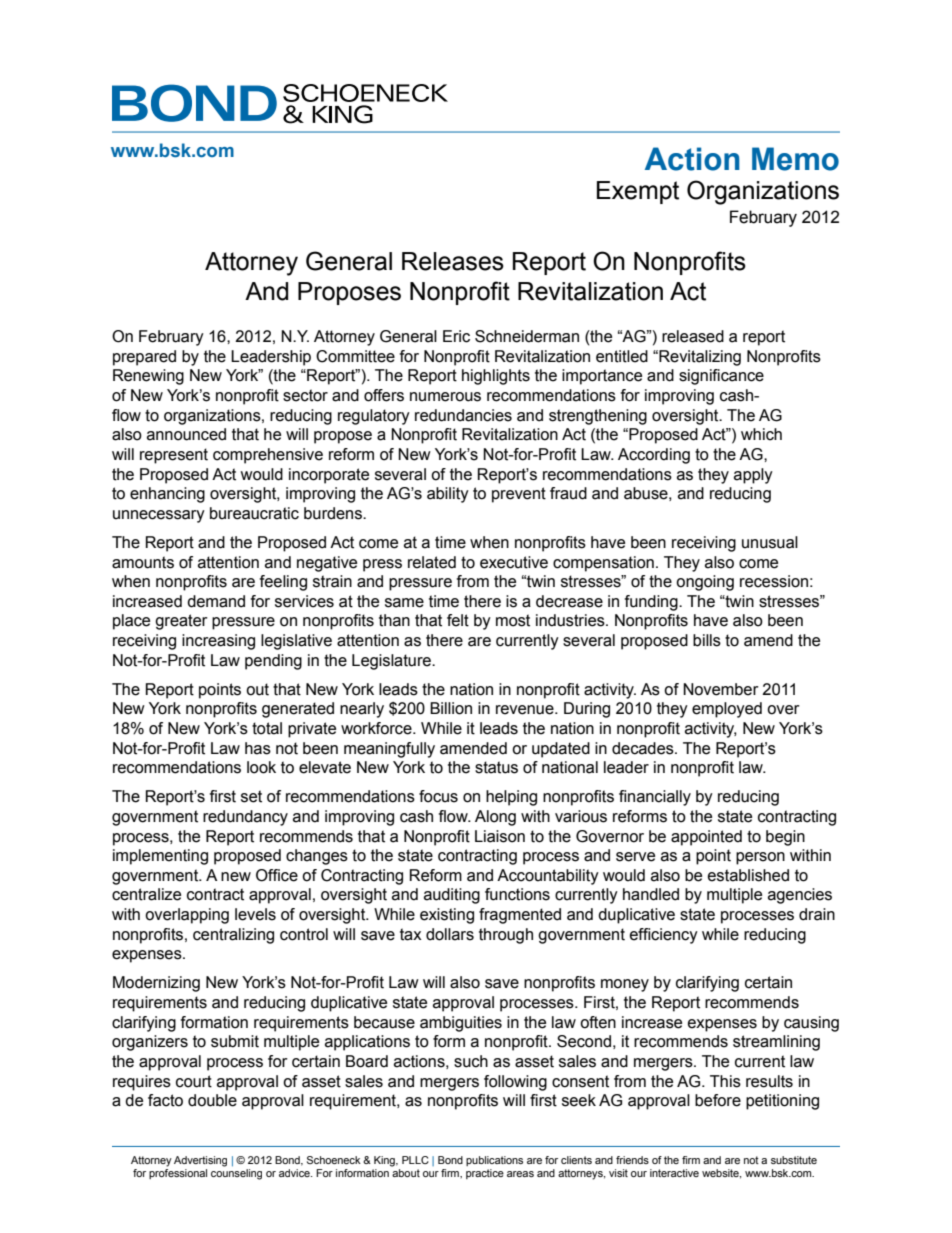 The image size is (952, 1233). I want to click on prepared, so click(144, 358).
